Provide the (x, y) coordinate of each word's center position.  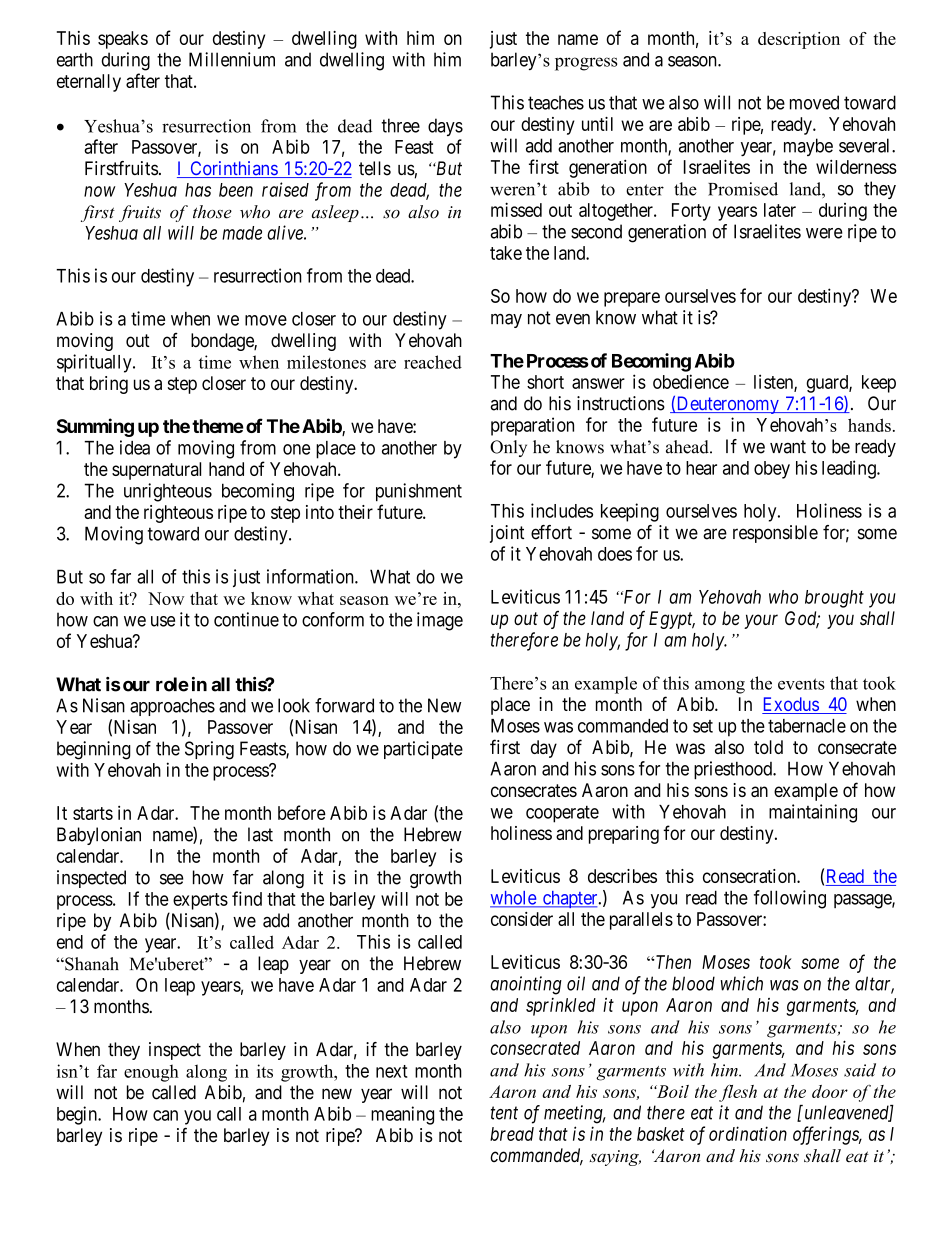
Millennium (232, 59)
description (799, 40)
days (445, 127)
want (788, 447)
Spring (209, 750)
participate (423, 750)
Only (508, 448)
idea (135, 447)
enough (151, 1073)
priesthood (734, 770)
